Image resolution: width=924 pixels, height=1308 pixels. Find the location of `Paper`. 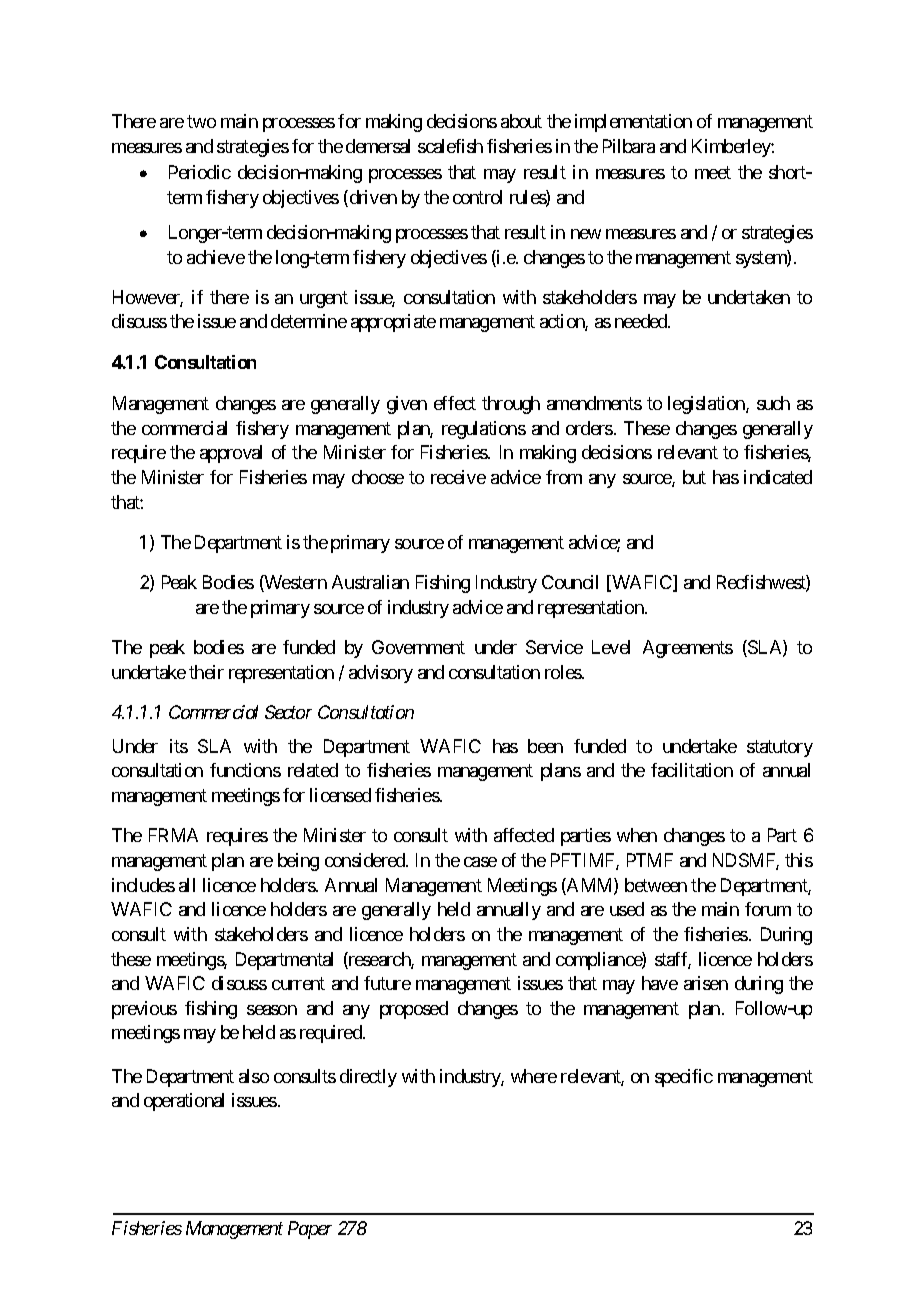

Paper is located at coordinates (310, 1230).
